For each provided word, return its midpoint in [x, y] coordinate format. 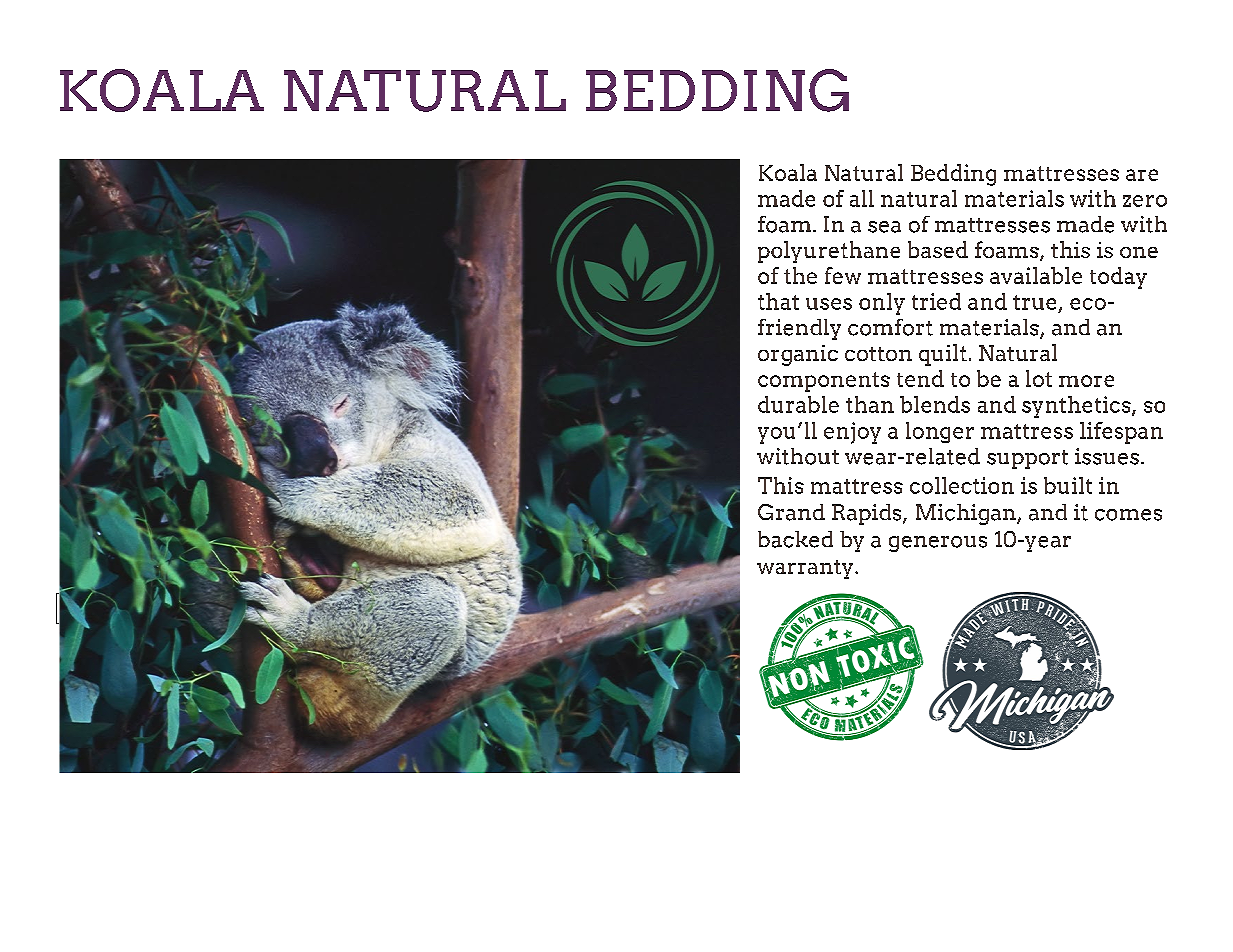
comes [1128, 515]
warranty [806, 569]
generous [938, 544]
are [1142, 175]
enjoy [852, 433]
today [1118, 278]
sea [884, 227]
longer [940, 432]
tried [936, 301]
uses [829, 304]
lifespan [1121, 433]
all [862, 198]
